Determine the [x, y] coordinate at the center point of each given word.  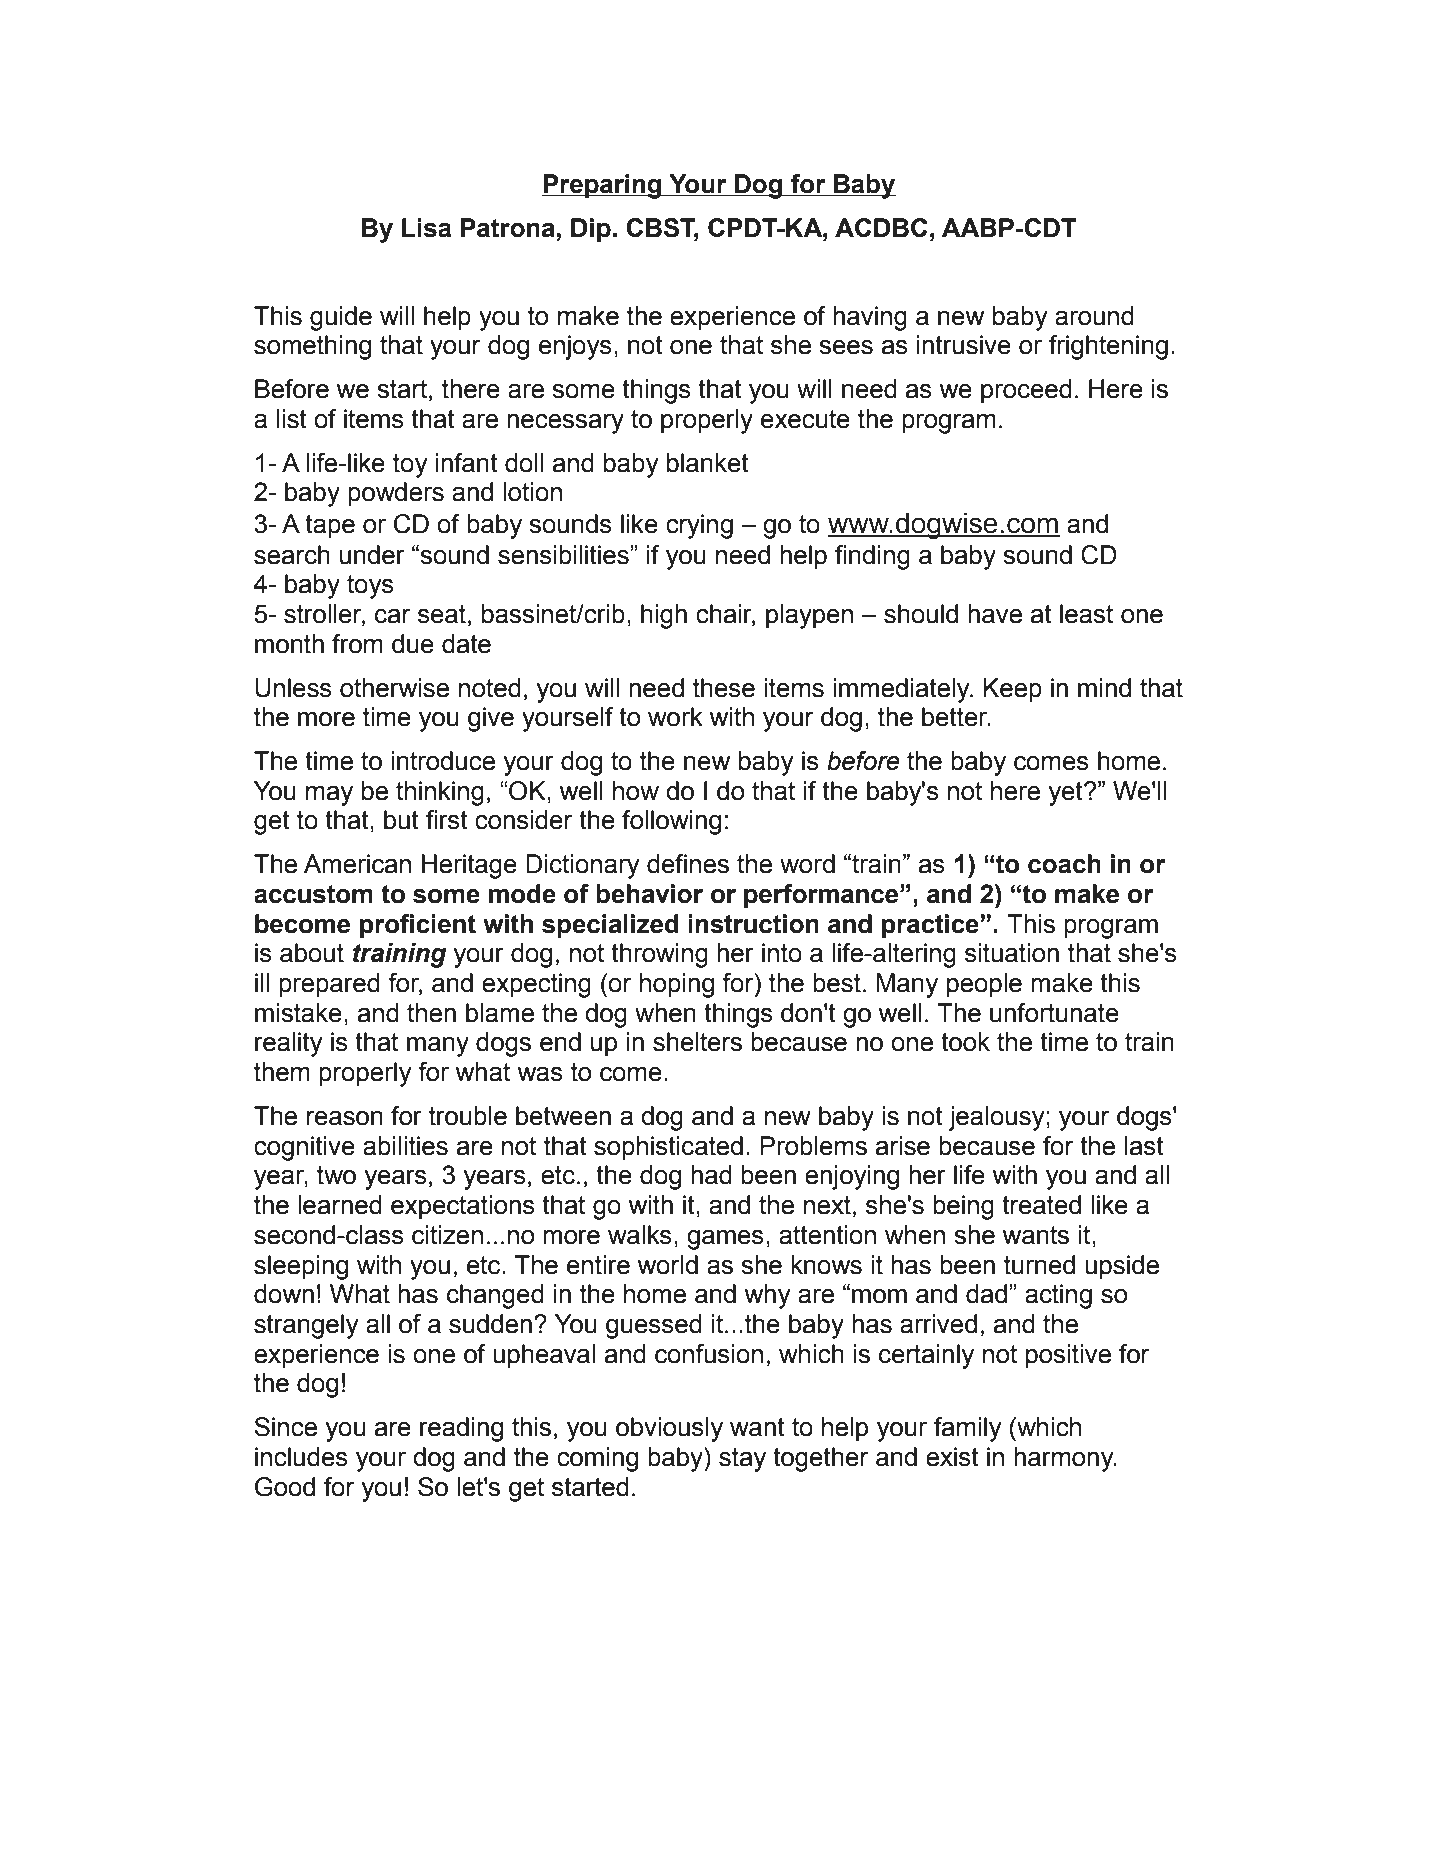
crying [699, 526]
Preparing [602, 186]
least [1086, 614]
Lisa [426, 228]
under [372, 555]
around [1094, 316]
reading [461, 1429]
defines [688, 864]
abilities [405, 1146]
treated [1041, 1205]
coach [1064, 864]
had [711, 1175]
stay [742, 1460]
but [401, 820]
